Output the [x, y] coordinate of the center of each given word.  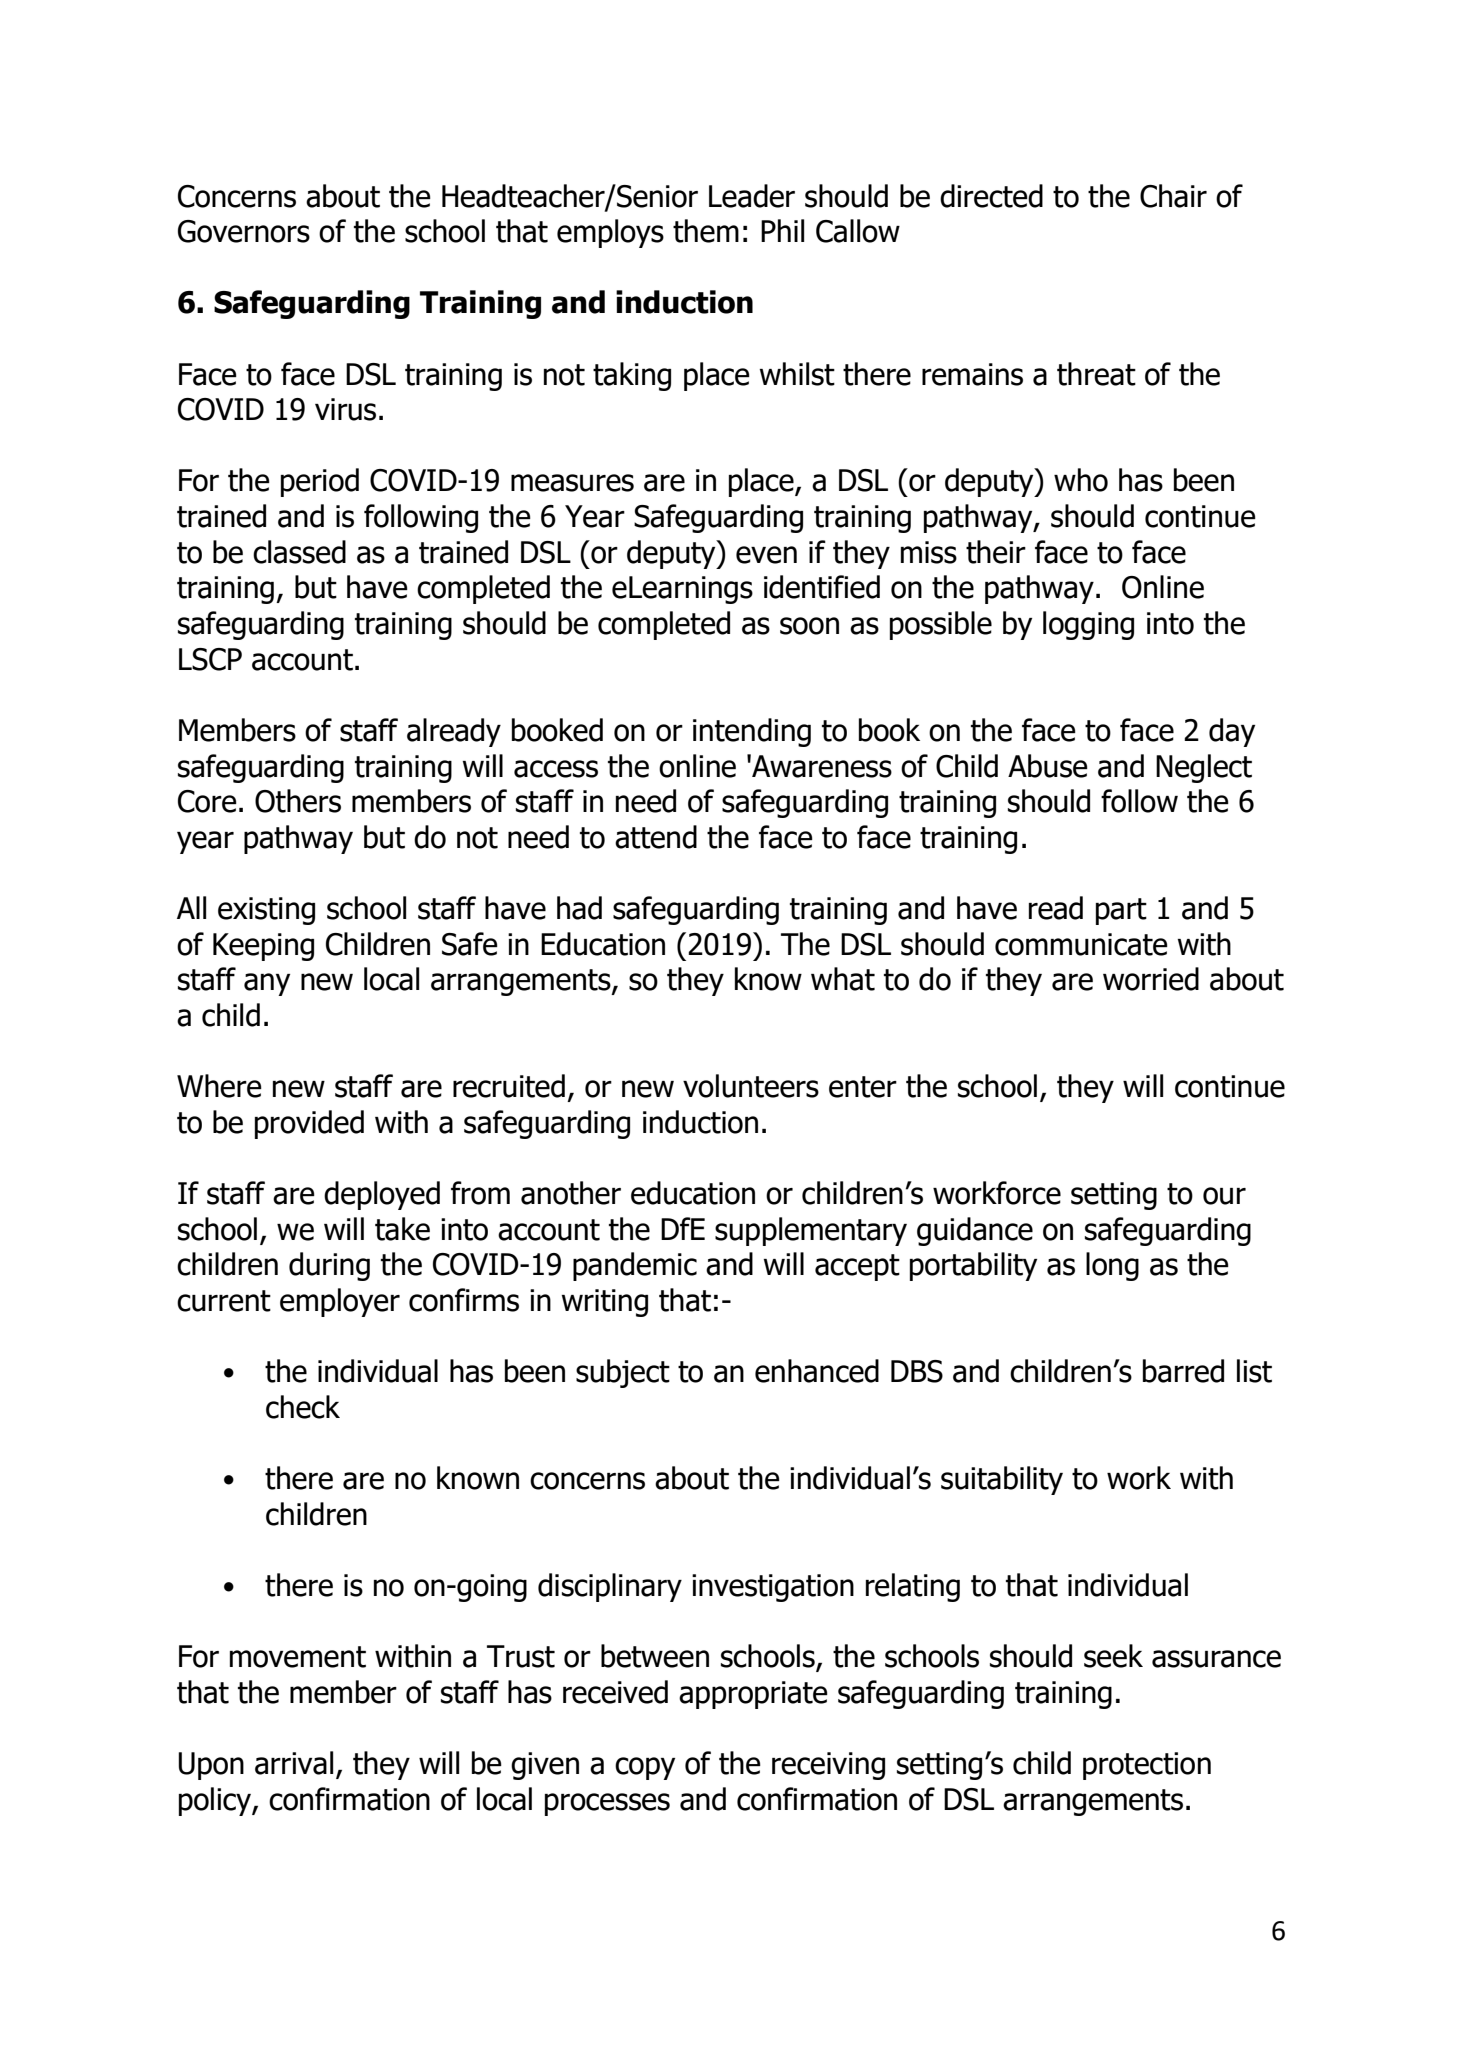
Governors [244, 231]
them [706, 231]
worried [1151, 979]
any [267, 984]
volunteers [751, 1086]
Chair [1173, 196]
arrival [294, 1763]
